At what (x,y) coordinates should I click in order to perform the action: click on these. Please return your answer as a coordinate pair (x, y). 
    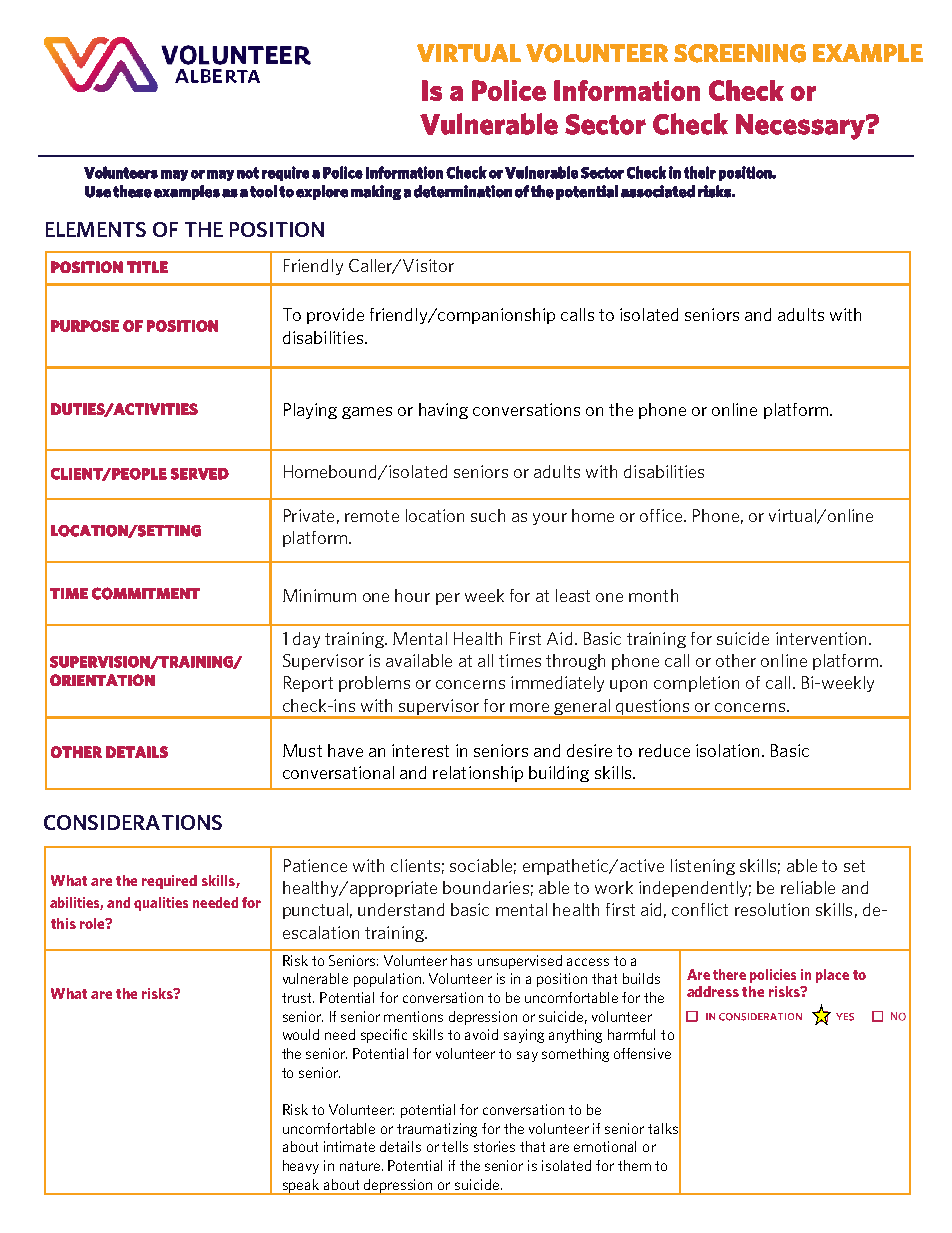
    Looking at the image, I should click on (132, 191).
